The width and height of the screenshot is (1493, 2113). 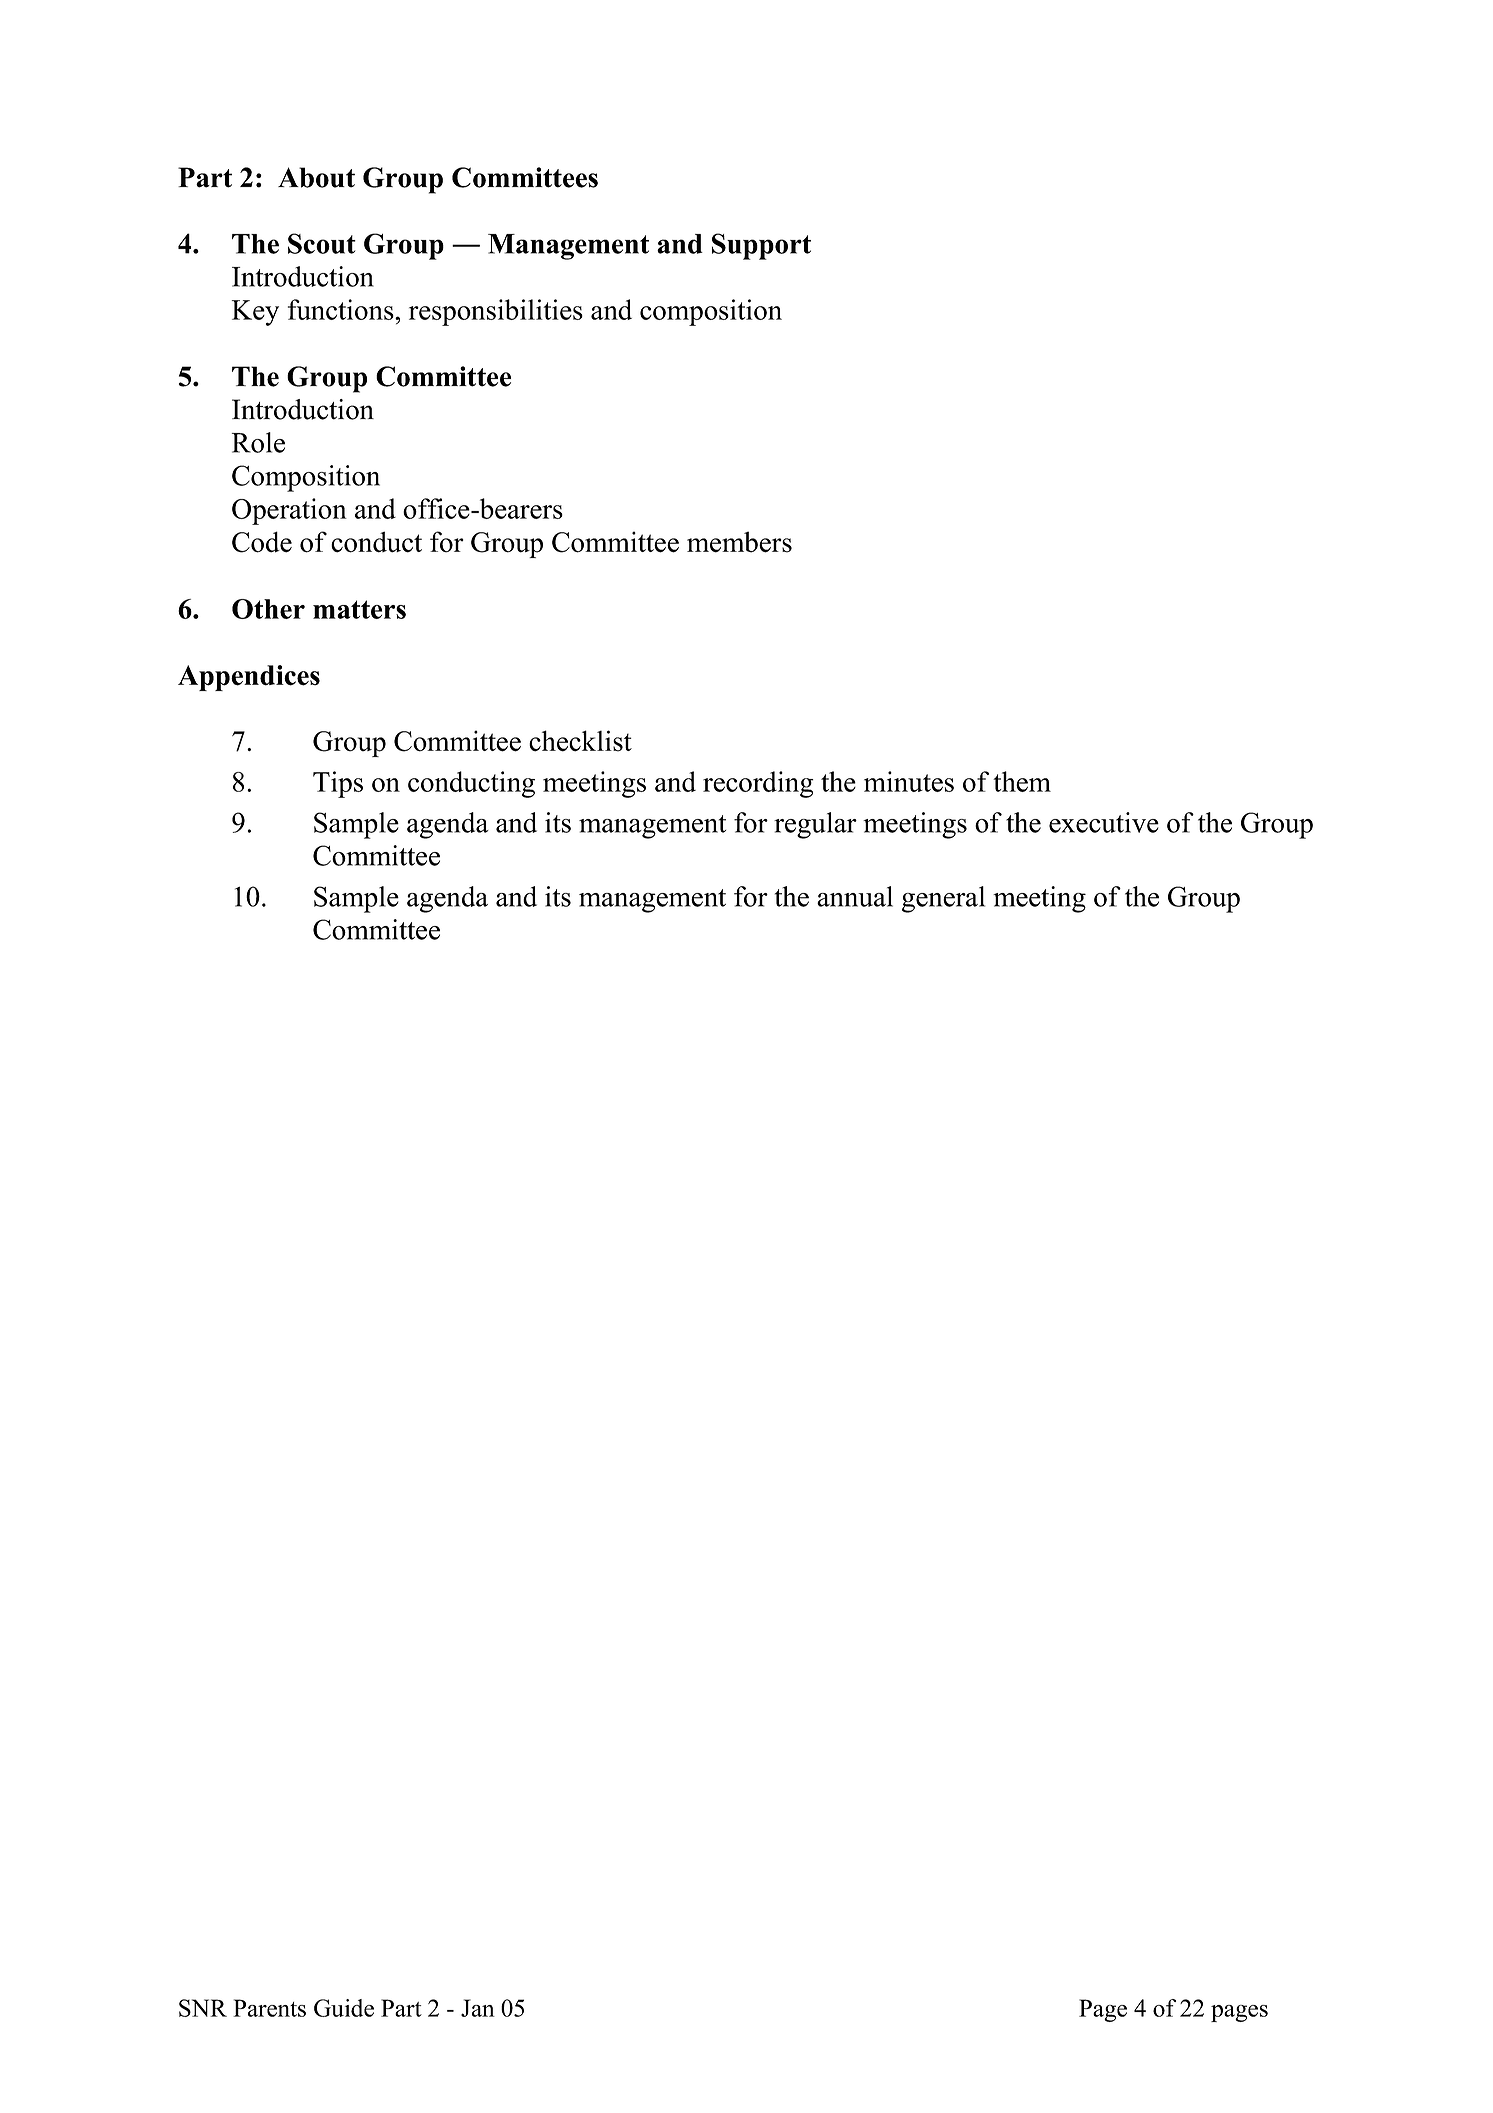 I want to click on annual, so click(x=855, y=896).
